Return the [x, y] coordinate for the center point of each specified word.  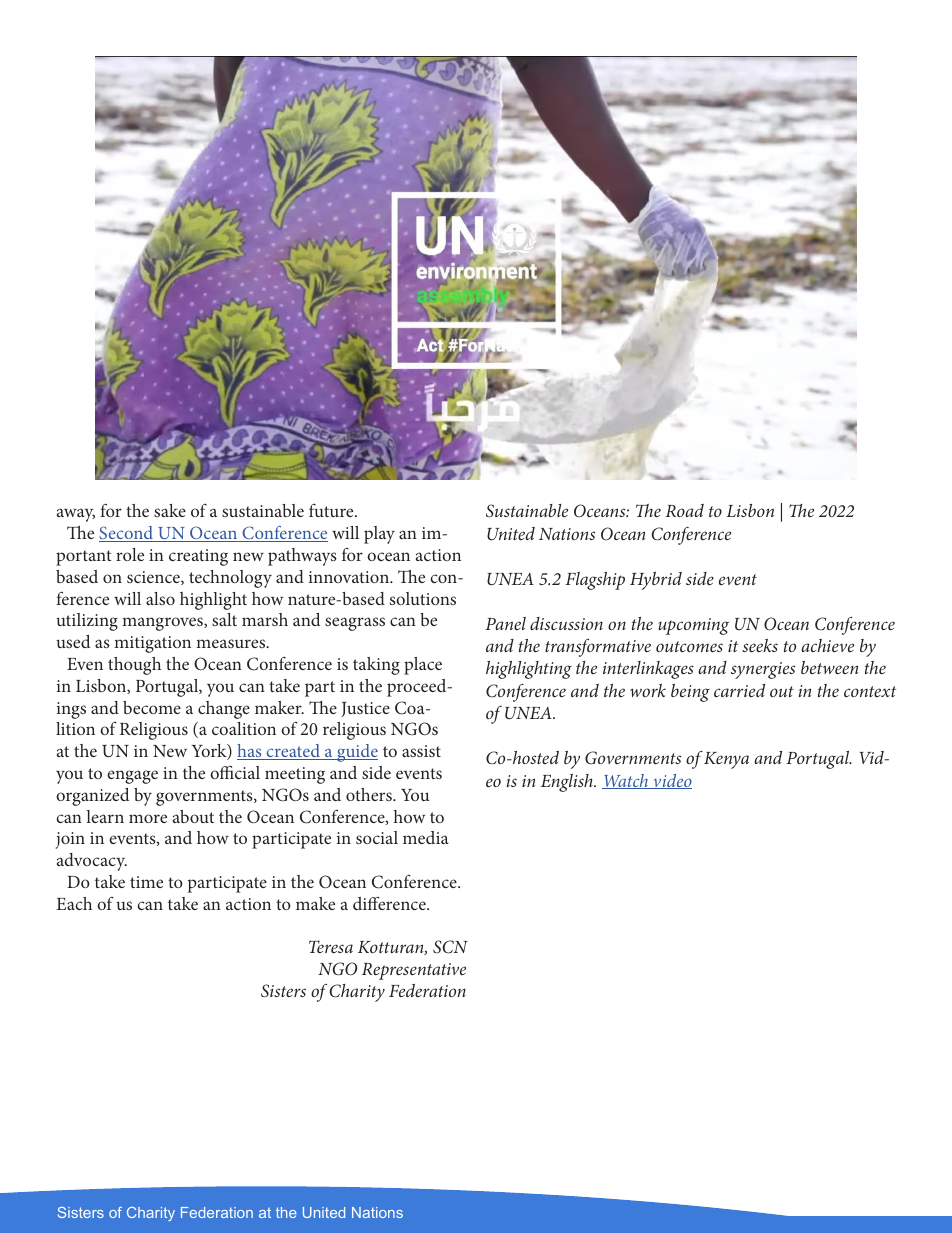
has [250, 752]
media [426, 837]
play [379, 535]
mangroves [163, 624]
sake [170, 510]
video [671, 781]
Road [684, 510]
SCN [450, 947]
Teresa [331, 946]
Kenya [726, 760]
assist [421, 751]
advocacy [92, 862]
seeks [760, 645]
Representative [414, 971]
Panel [505, 623]
